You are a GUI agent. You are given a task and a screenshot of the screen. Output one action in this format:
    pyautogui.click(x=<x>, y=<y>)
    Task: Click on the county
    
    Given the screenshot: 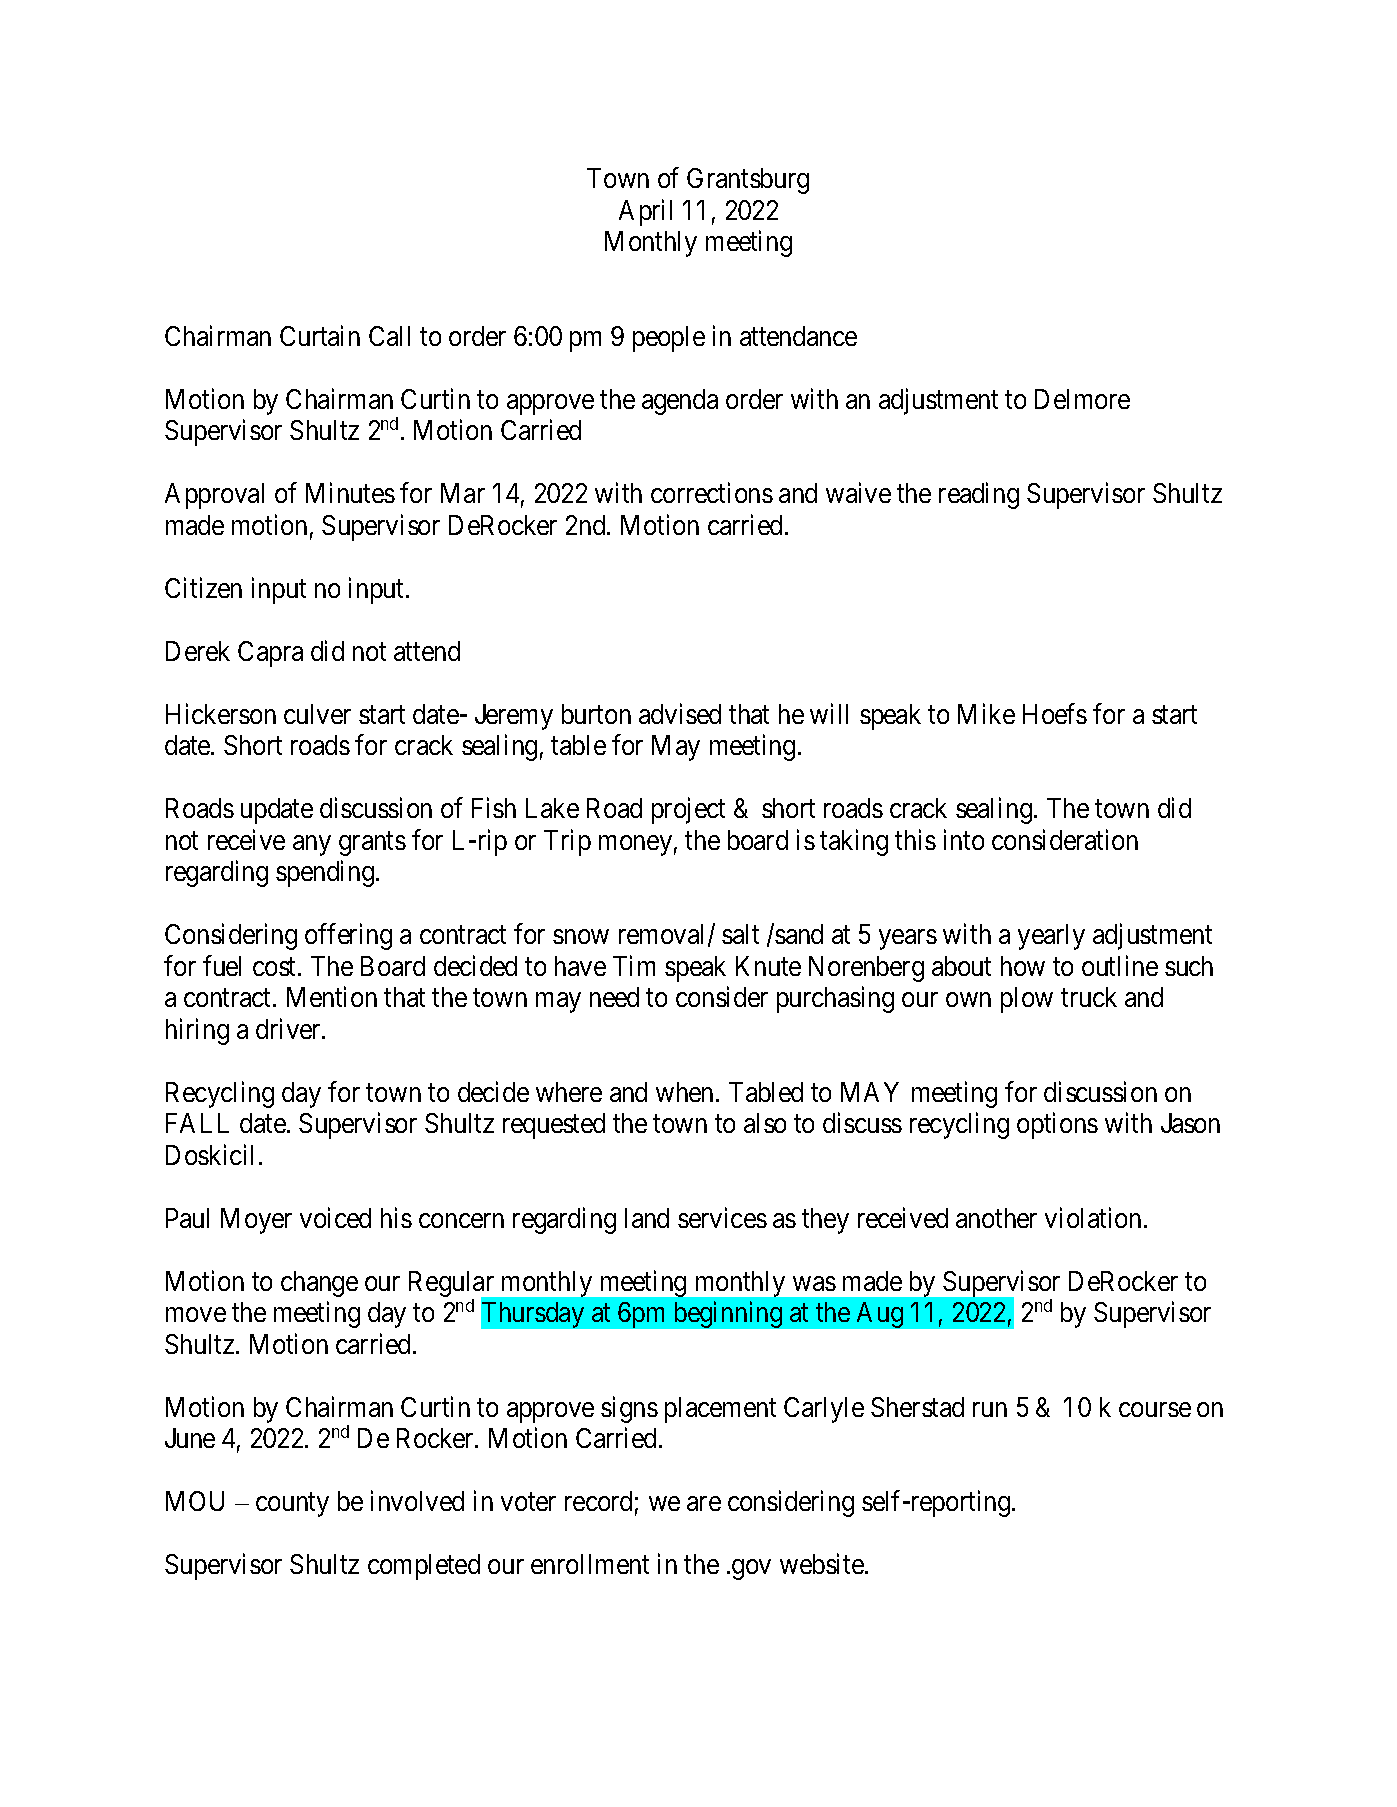 What is the action you would take?
    pyautogui.click(x=292, y=1505)
